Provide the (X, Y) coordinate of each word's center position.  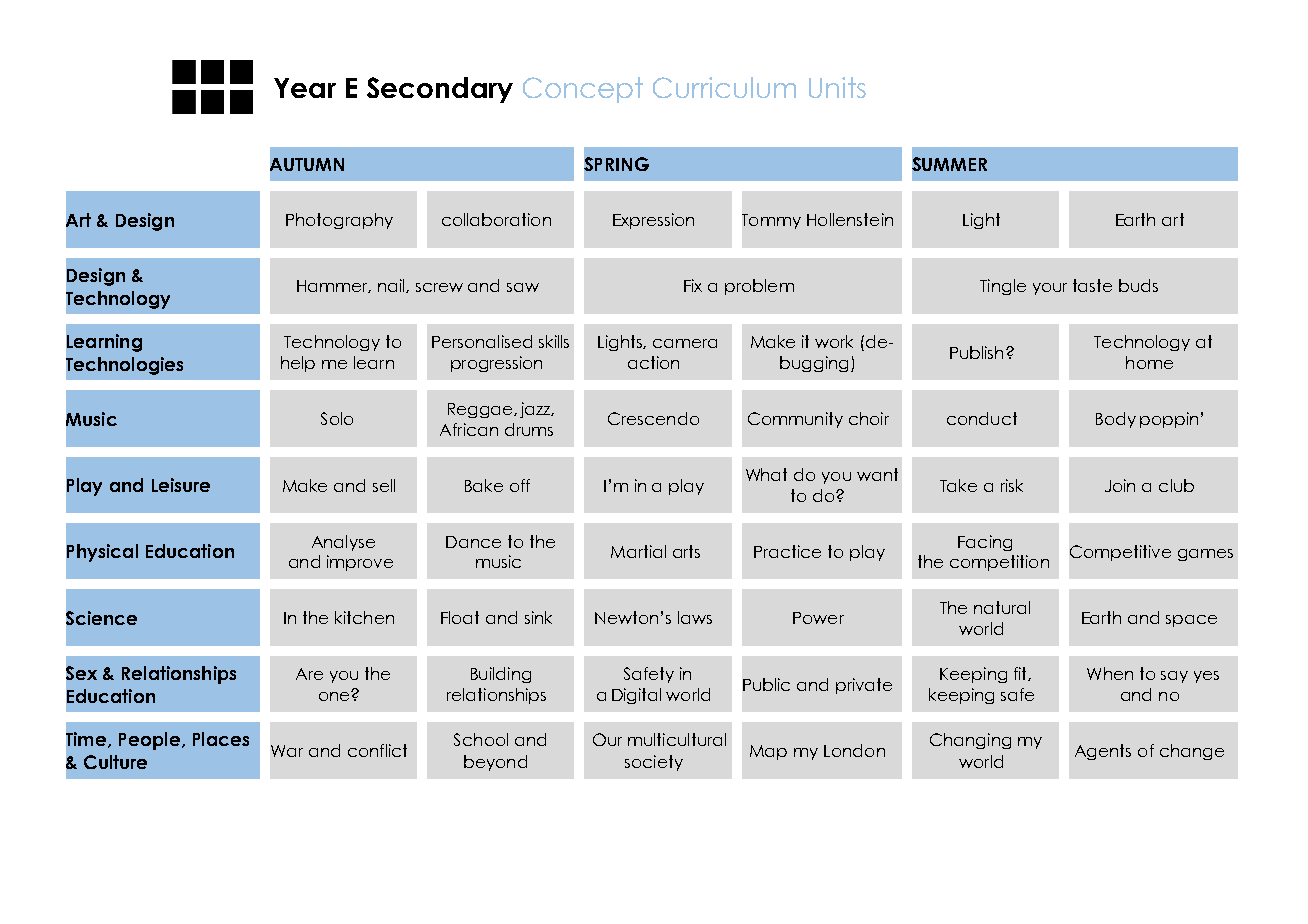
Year (305, 88)
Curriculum (724, 87)
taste (1092, 285)
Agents (1103, 752)
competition (999, 563)
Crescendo (653, 418)
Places (221, 739)
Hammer (334, 286)
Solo (337, 418)
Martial (638, 551)
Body (1116, 420)
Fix (693, 285)
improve (360, 563)
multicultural (677, 739)
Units (837, 87)
